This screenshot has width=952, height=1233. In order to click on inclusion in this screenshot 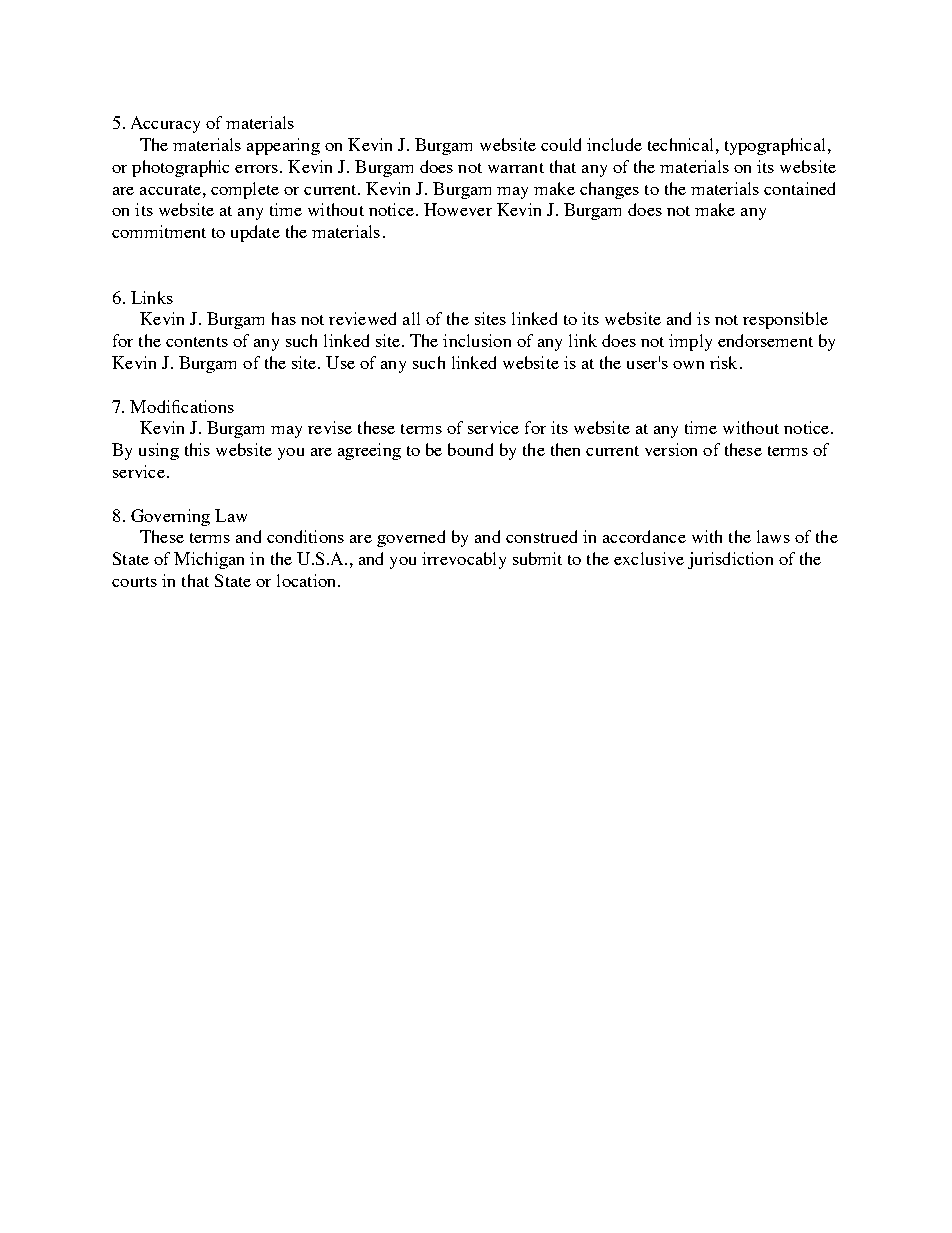, I will do `click(477, 340)`.
